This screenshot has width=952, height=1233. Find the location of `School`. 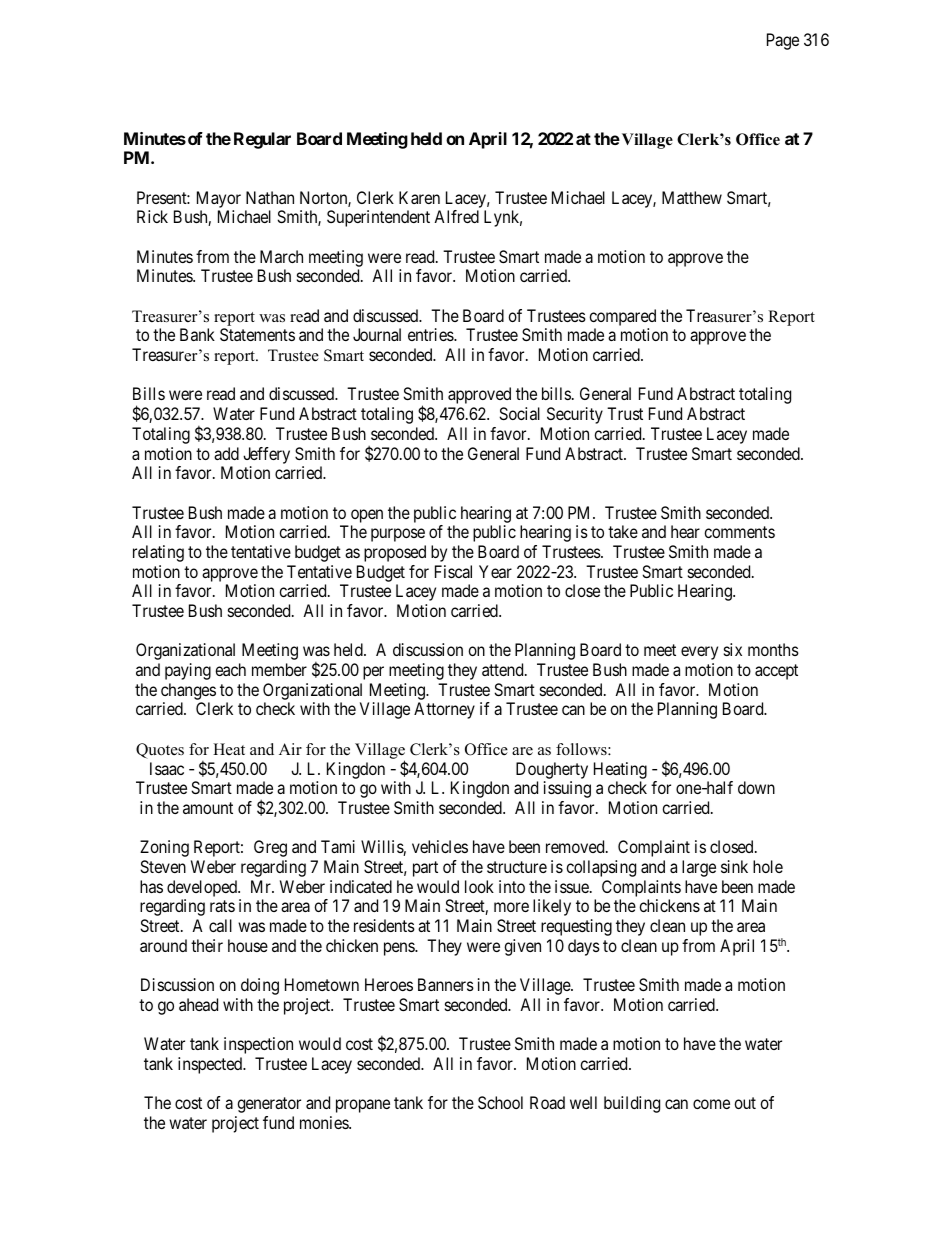

School is located at coordinates (500, 1102).
